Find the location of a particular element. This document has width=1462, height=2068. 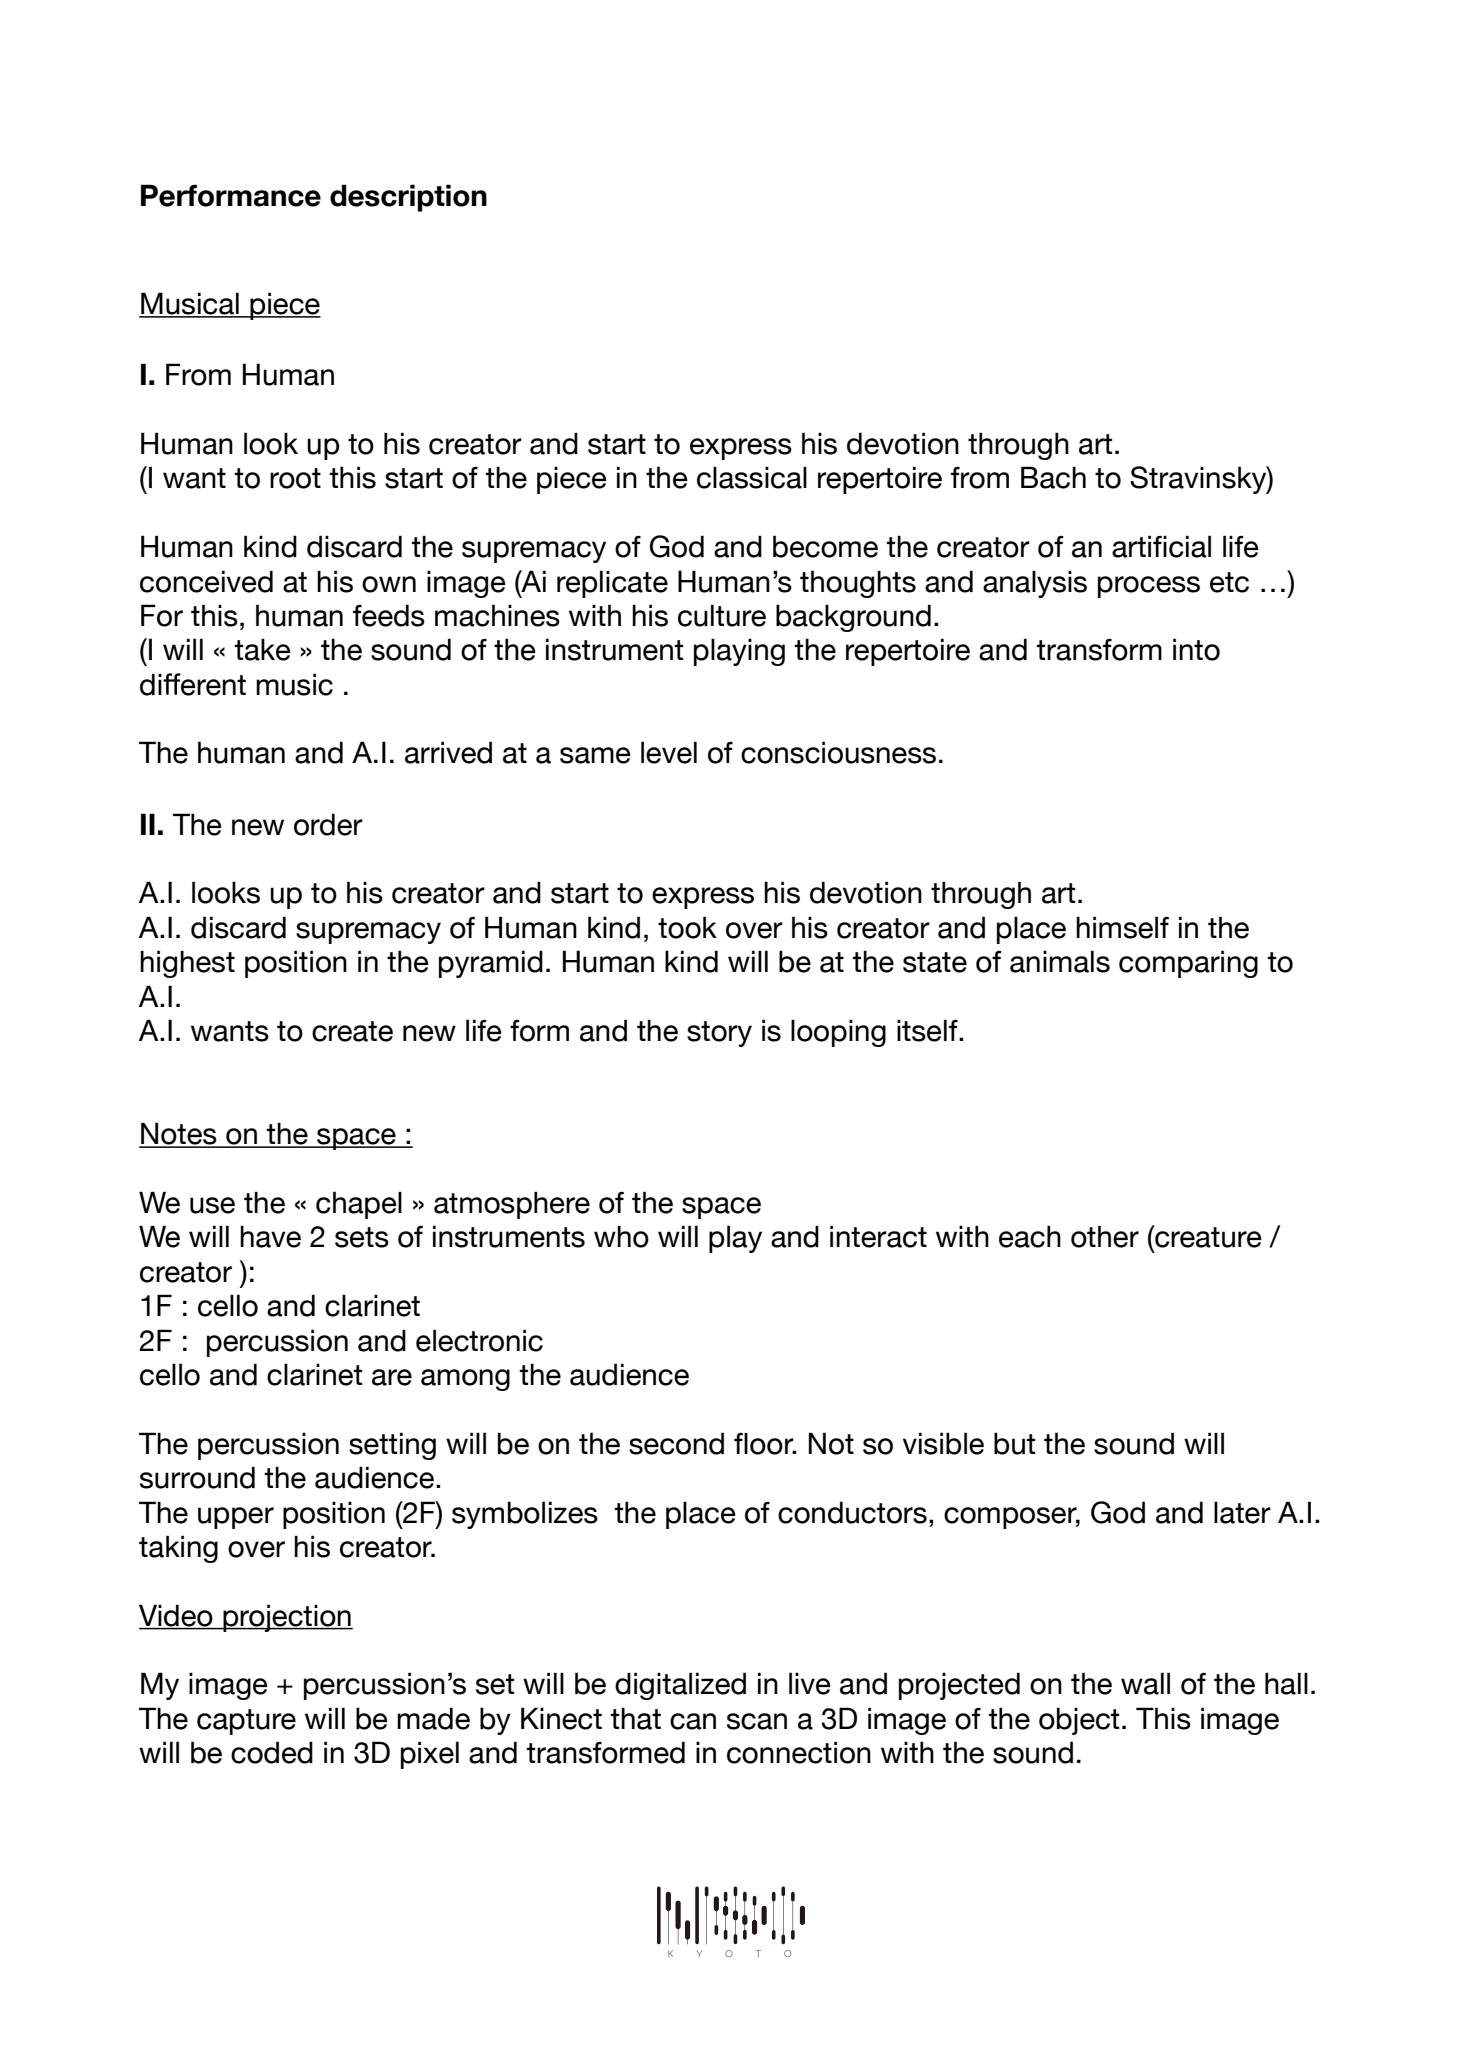

Bach is located at coordinates (1053, 477).
